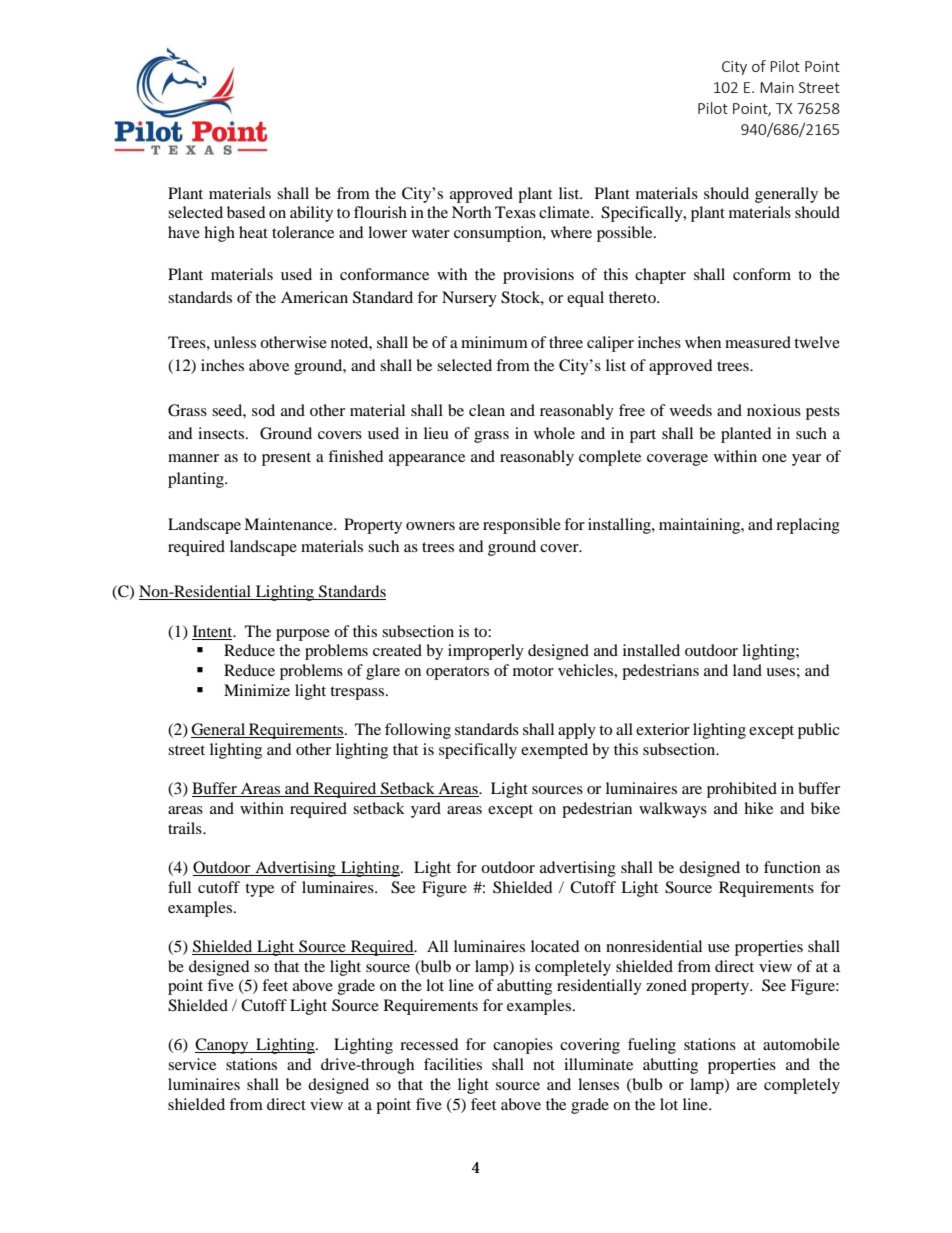 The height and width of the image is (1233, 952). Describe the element at coordinates (223, 1046) in the image. I see `Canopy` at that location.
